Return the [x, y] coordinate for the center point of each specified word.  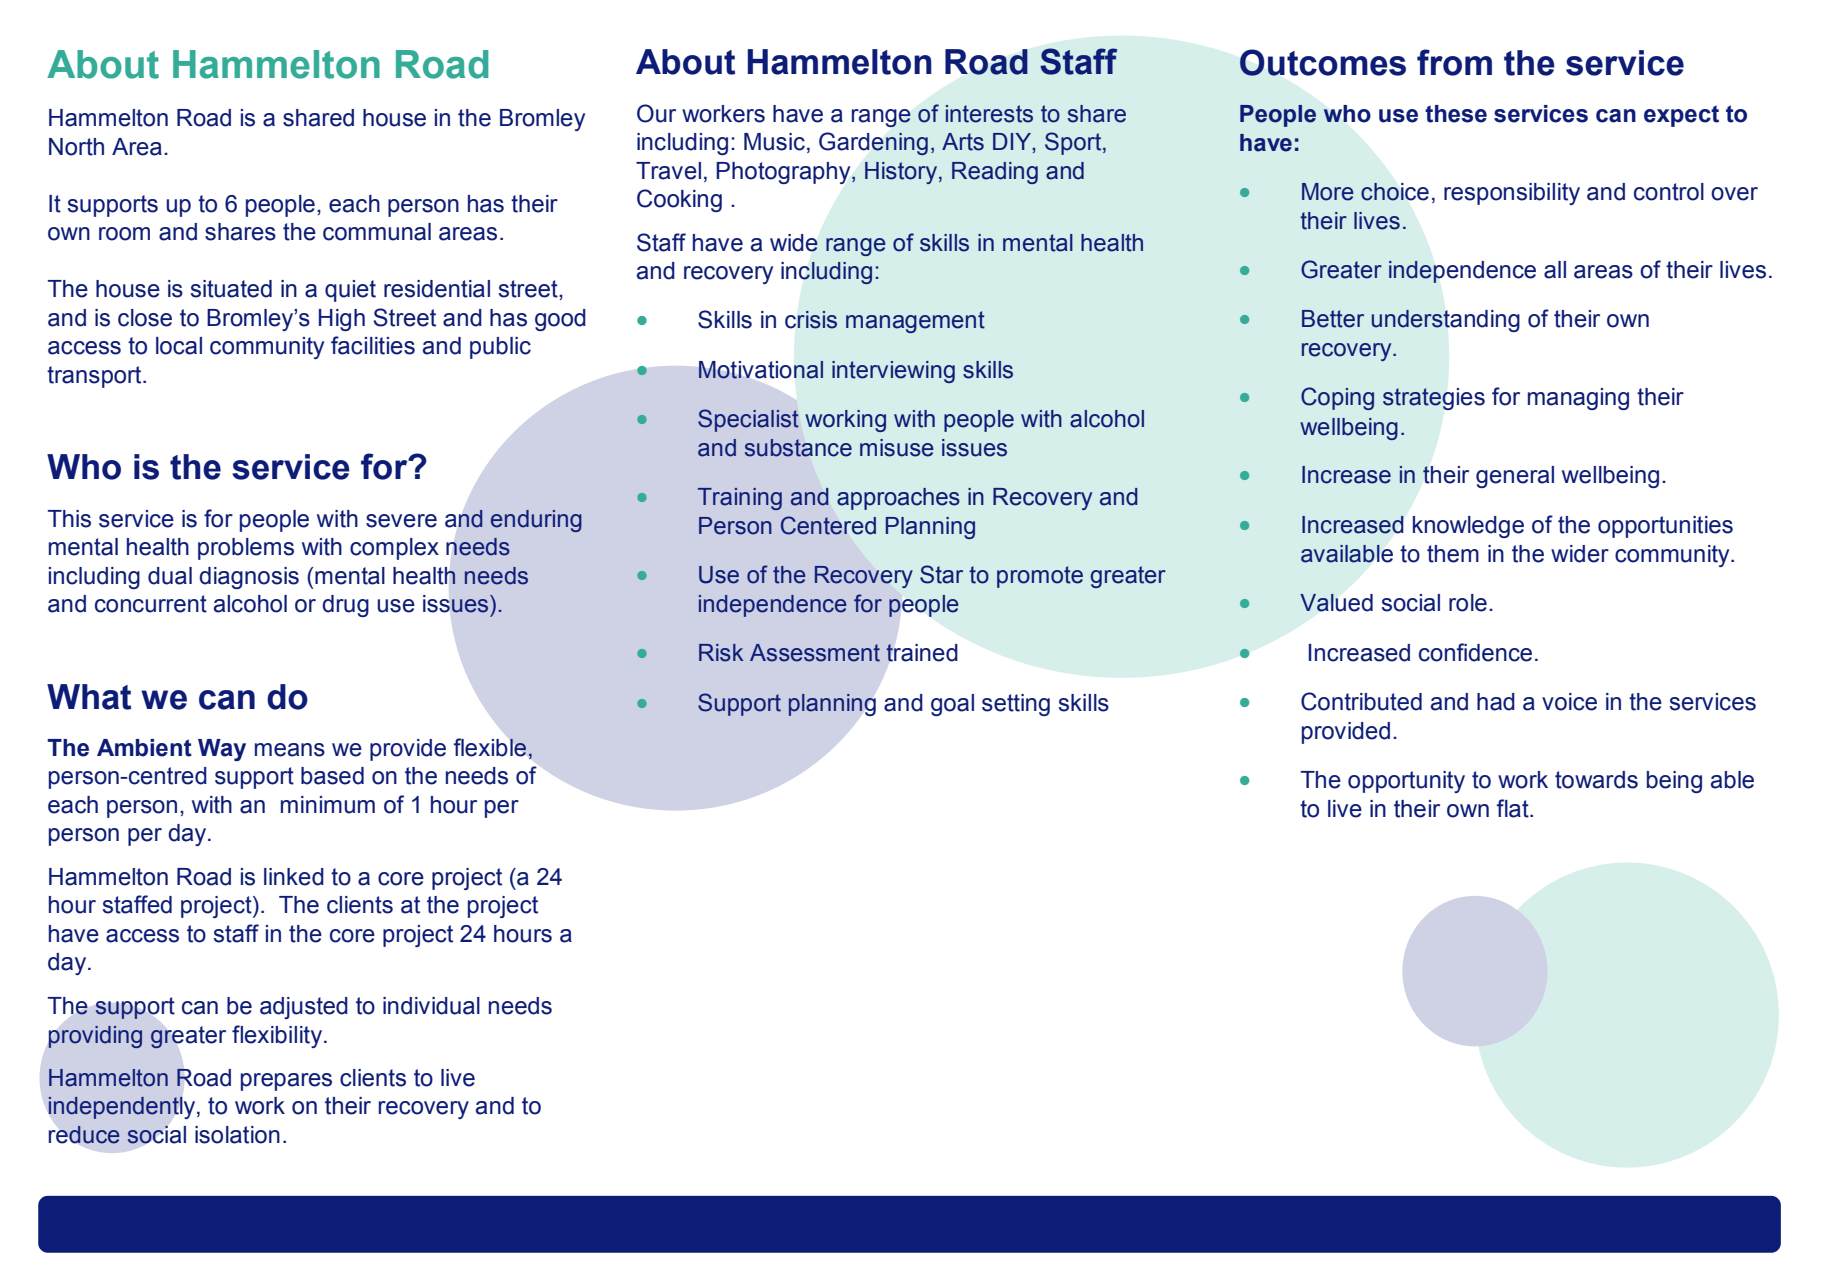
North [76, 147]
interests [989, 114]
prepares [286, 1082]
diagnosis [249, 578]
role [1468, 603]
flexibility [278, 1036]
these [1456, 114]
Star [941, 574]
